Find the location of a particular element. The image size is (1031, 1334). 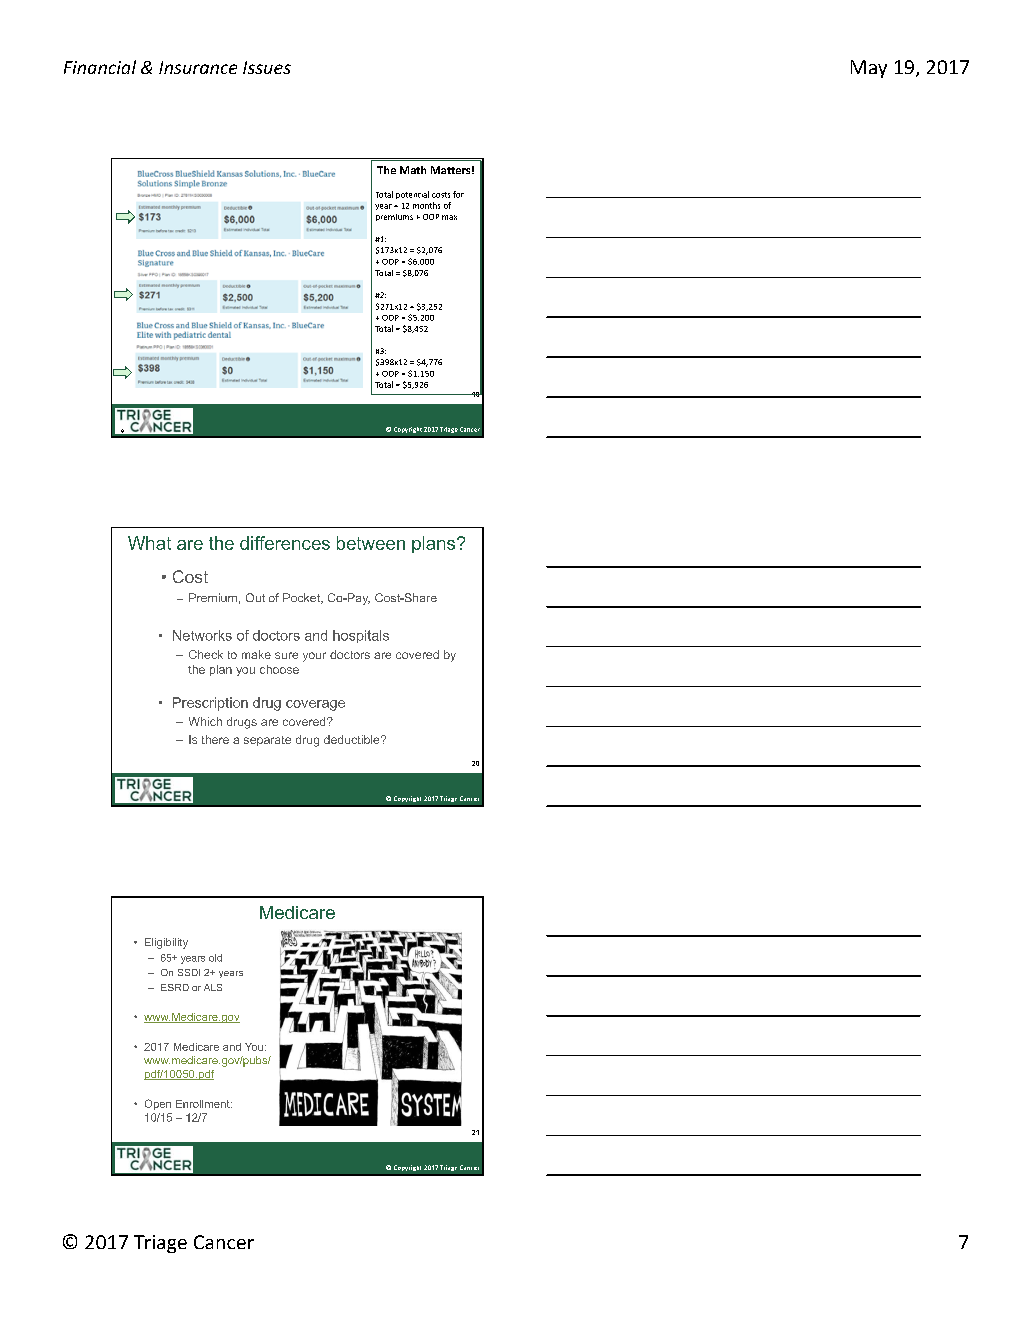

Open is located at coordinates (158, 1104).
